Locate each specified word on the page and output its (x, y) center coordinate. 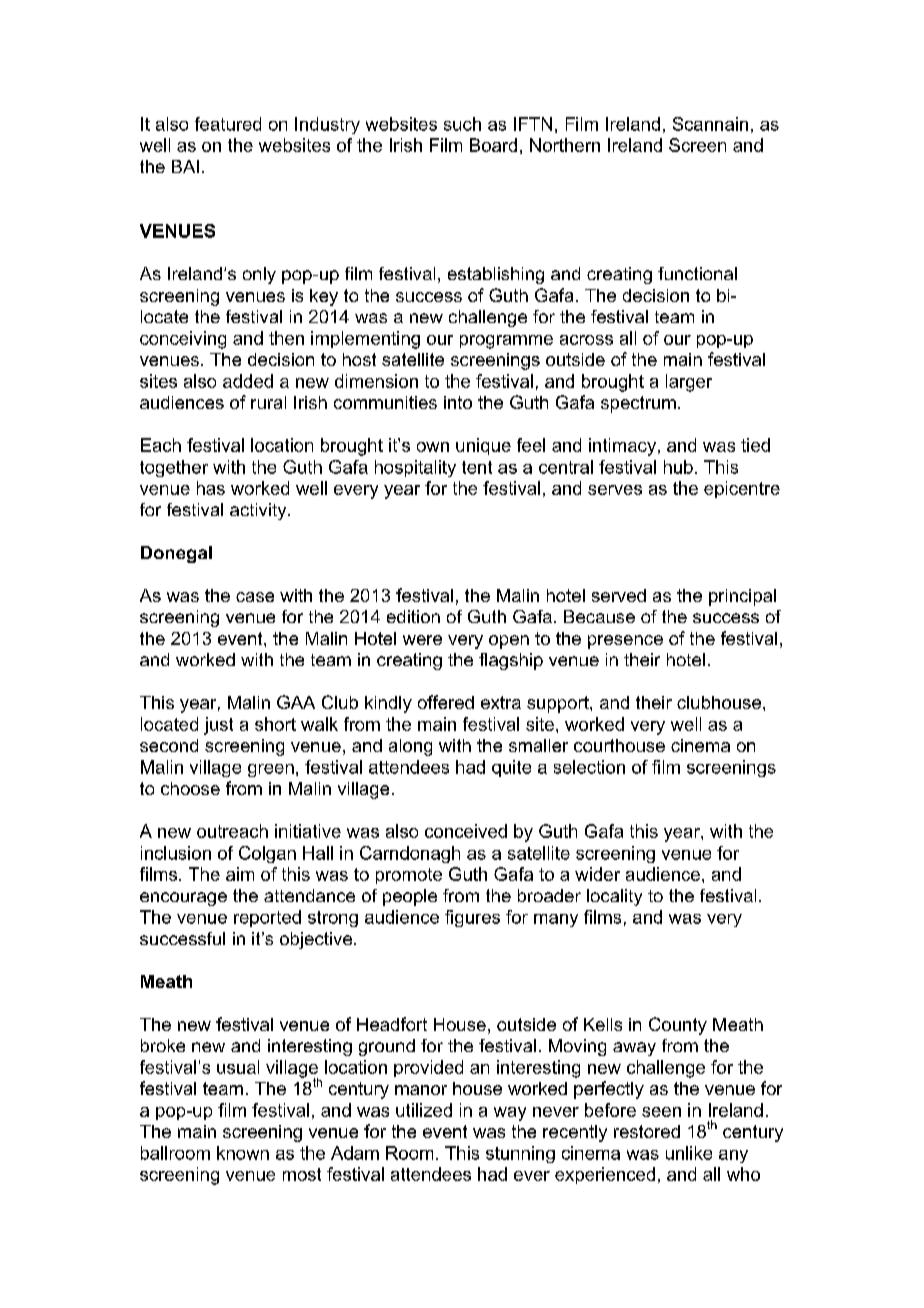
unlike (689, 1153)
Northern (565, 145)
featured (228, 124)
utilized (424, 1110)
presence (625, 642)
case (255, 597)
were (422, 640)
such (462, 124)
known (243, 1153)
